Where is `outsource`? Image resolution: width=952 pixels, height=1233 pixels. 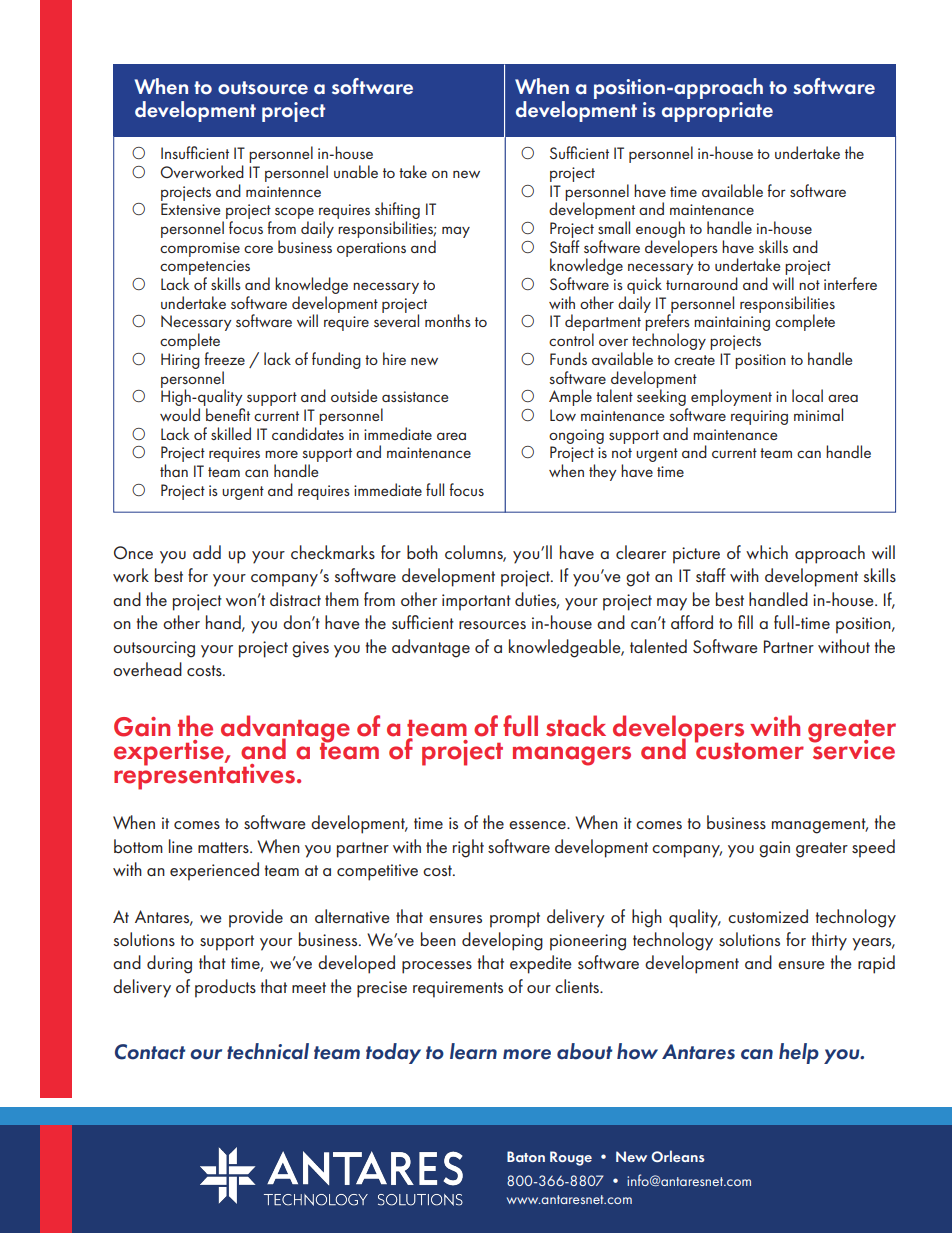 outsource is located at coordinates (263, 88).
